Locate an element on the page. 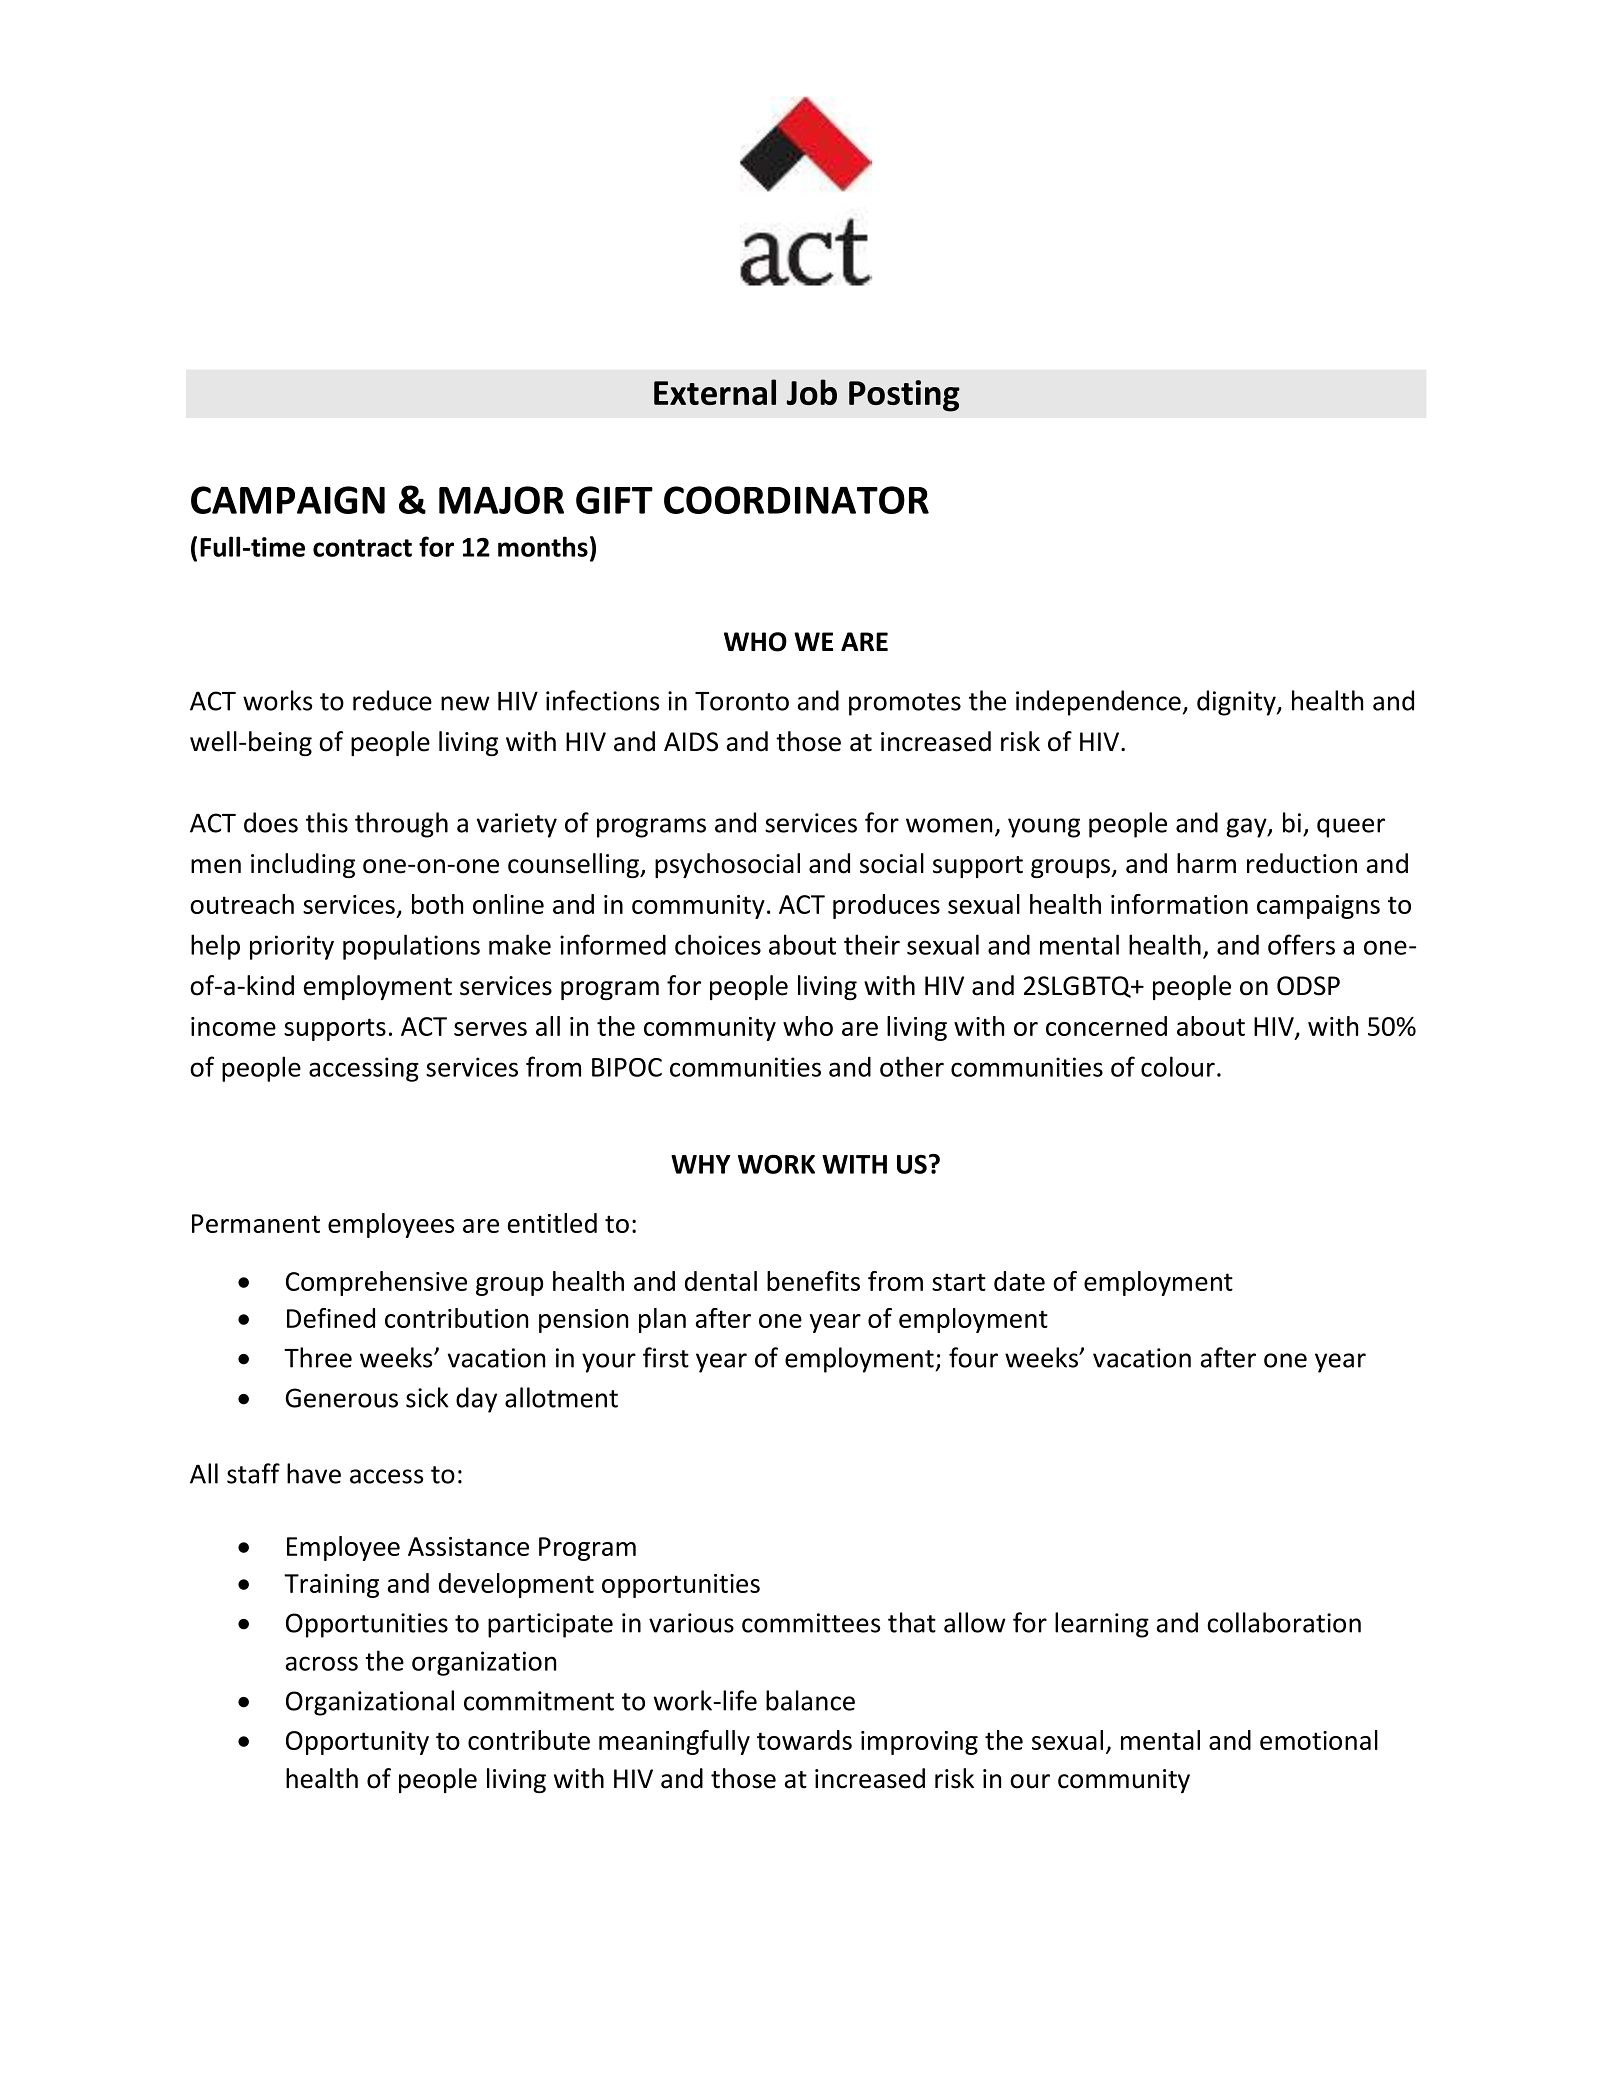 This page has width=1612, height=2086. four is located at coordinates (973, 1357).
